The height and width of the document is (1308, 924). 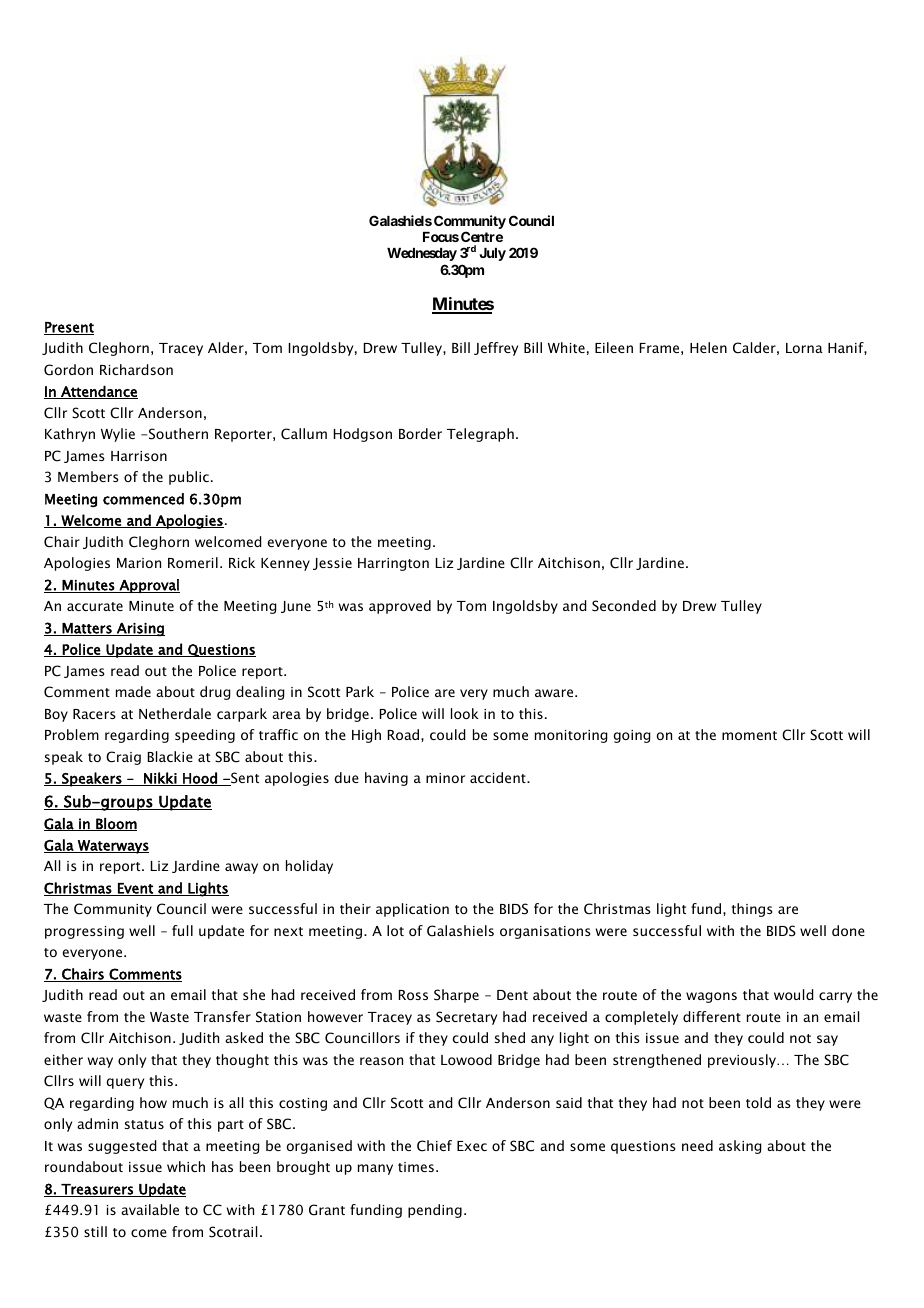 I want to click on Telegraph, so click(x=480, y=435).
